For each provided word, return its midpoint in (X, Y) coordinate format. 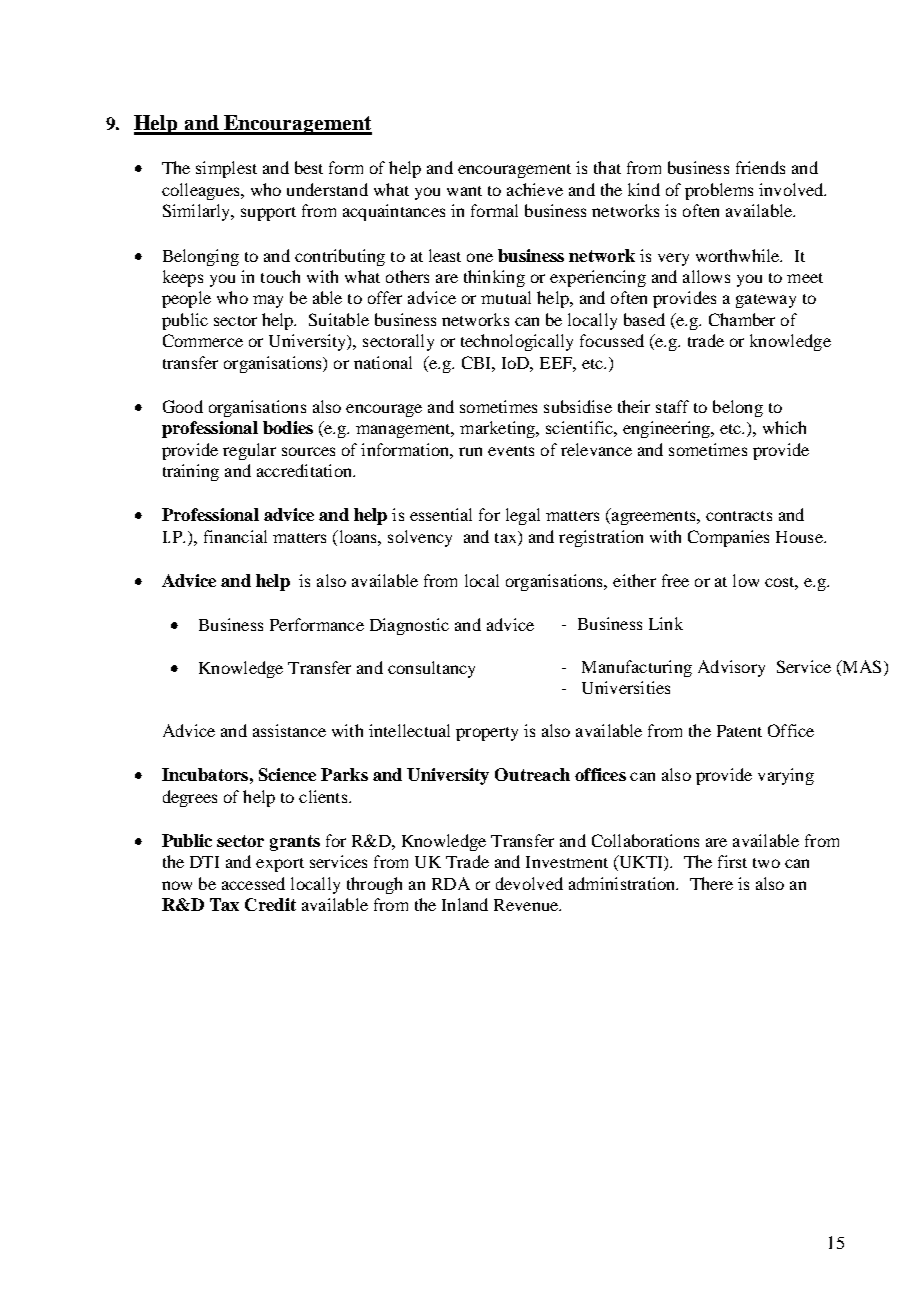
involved (792, 189)
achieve (535, 189)
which (784, 427)
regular (249, 451)
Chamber (742, 319)
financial (235, 536)
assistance (289, 730)
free (675, 580)
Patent (739, 731)
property (487, 734)
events (511, 451)
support (268, 214)
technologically (517, 342)
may (268, 301)
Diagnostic (409, 626)
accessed (253, 883)
